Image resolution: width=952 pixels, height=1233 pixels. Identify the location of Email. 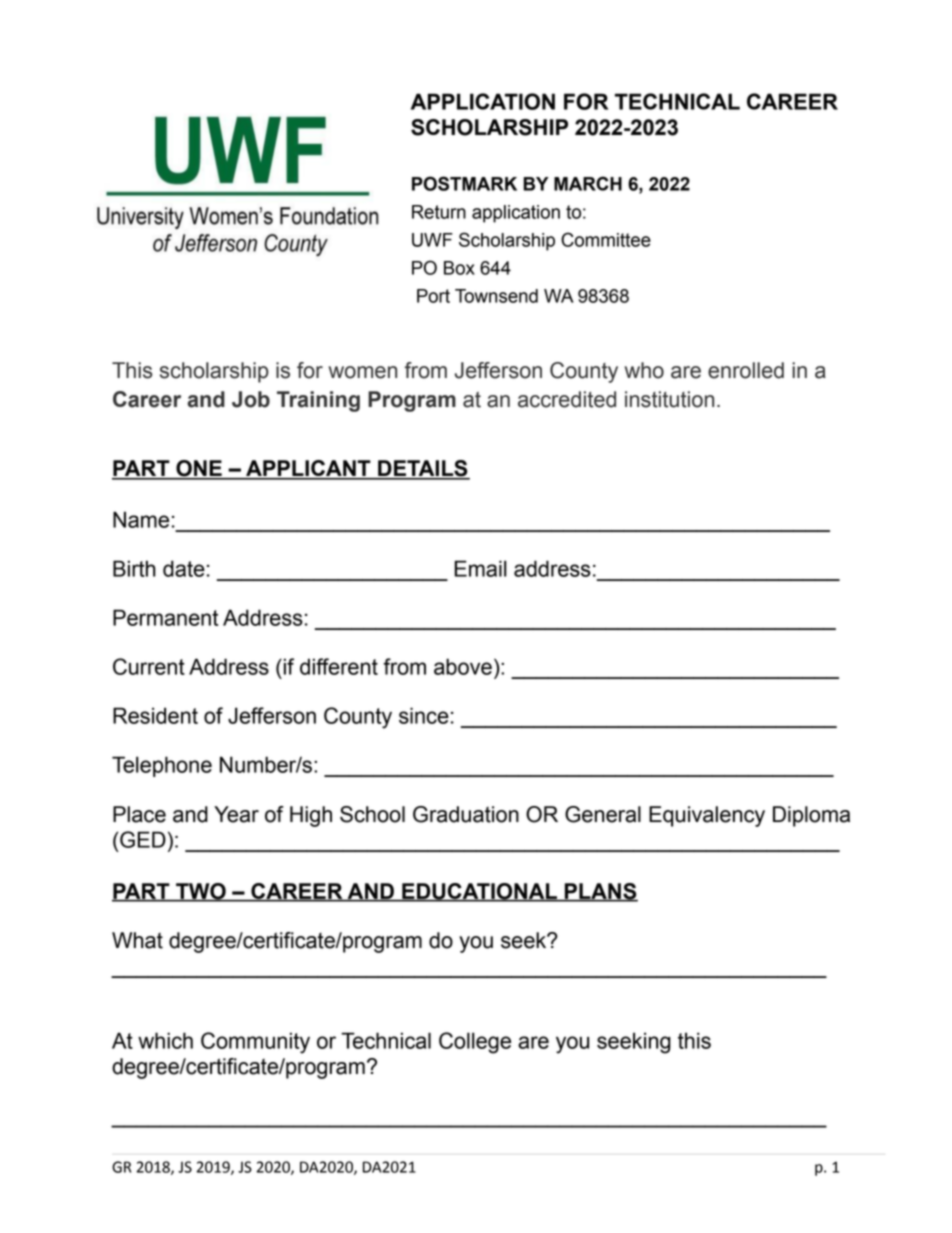
(480, 568).
